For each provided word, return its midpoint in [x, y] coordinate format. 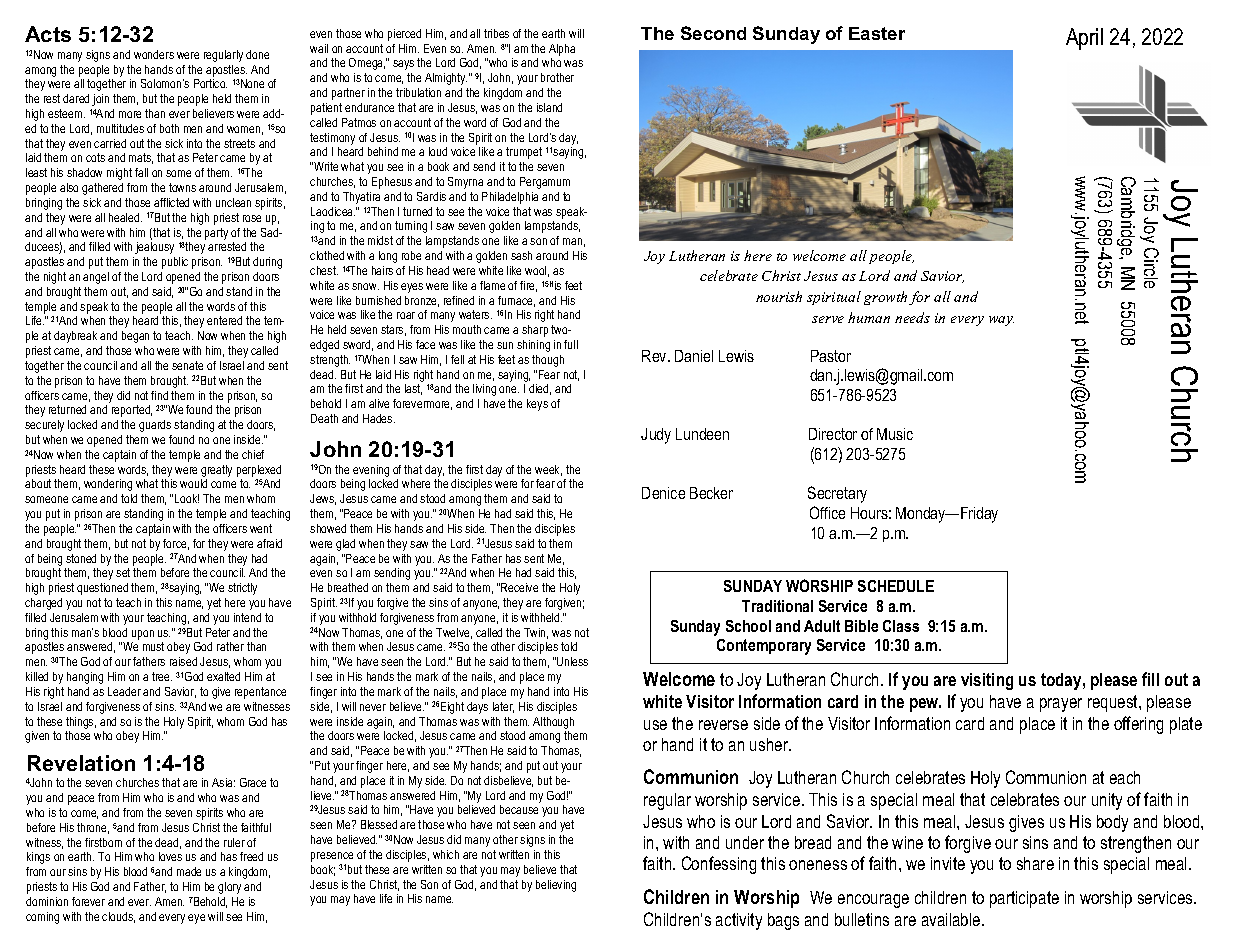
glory [229, 888]
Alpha [562, 50]
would [193, 483]
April [1084, 39]
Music [895, 434]
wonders [154, 54]
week [548, 470]
